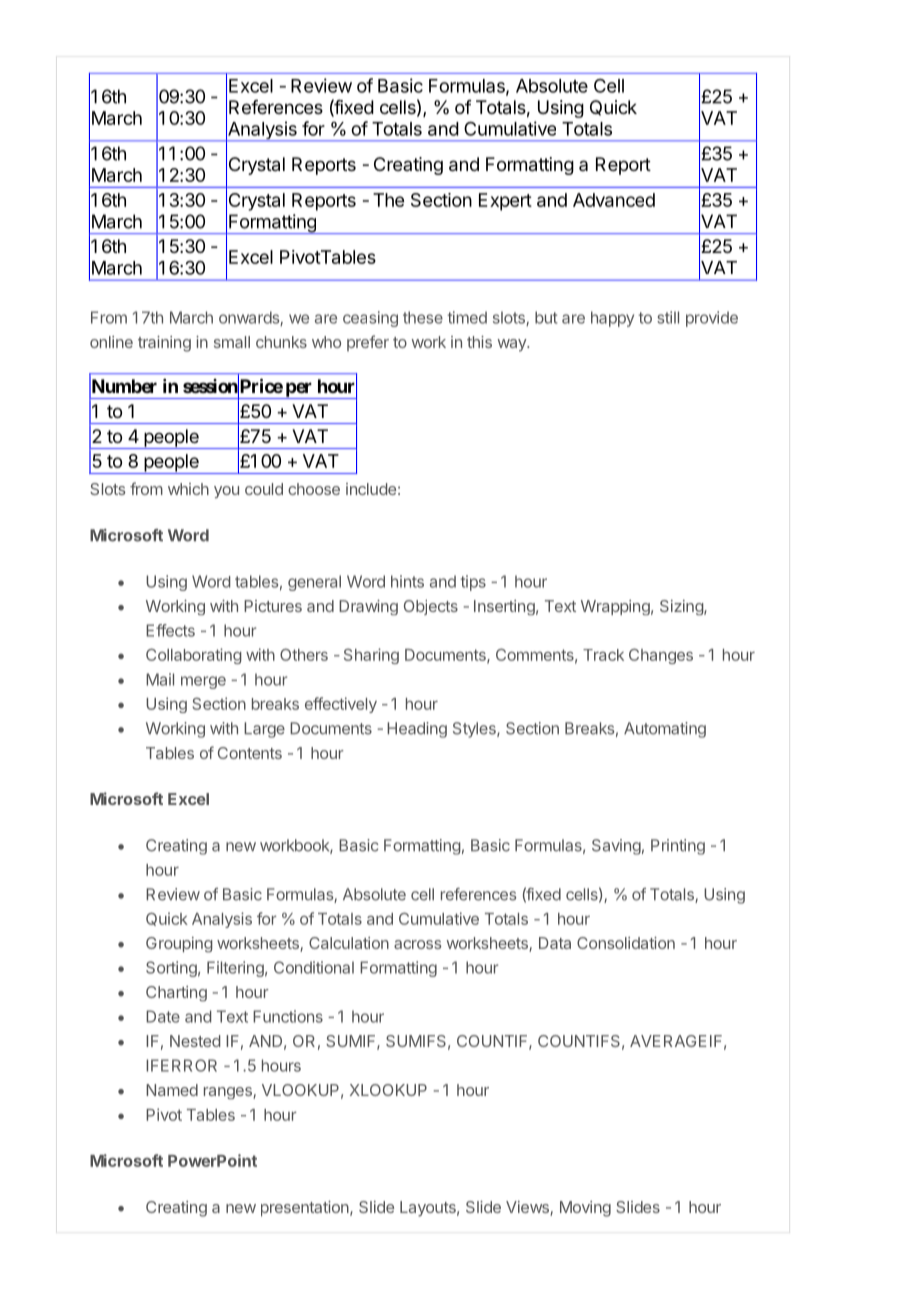  What do you see at coordinates (665, 730) in the page?
I see `Automating` at bounding box center [665, 730].
